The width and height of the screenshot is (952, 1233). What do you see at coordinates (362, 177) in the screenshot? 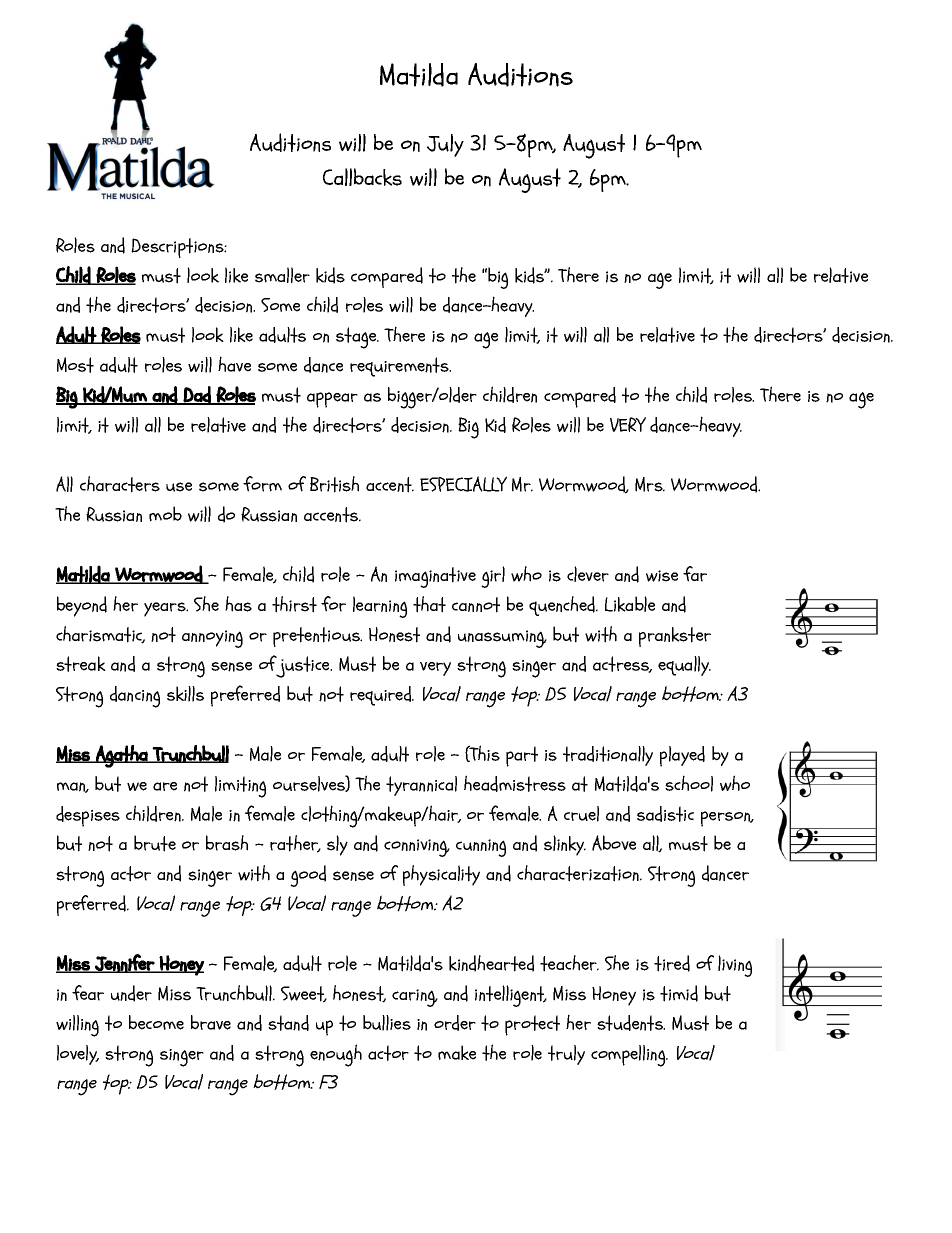
I see `Callbacks` at bounding box center [362, 177].
